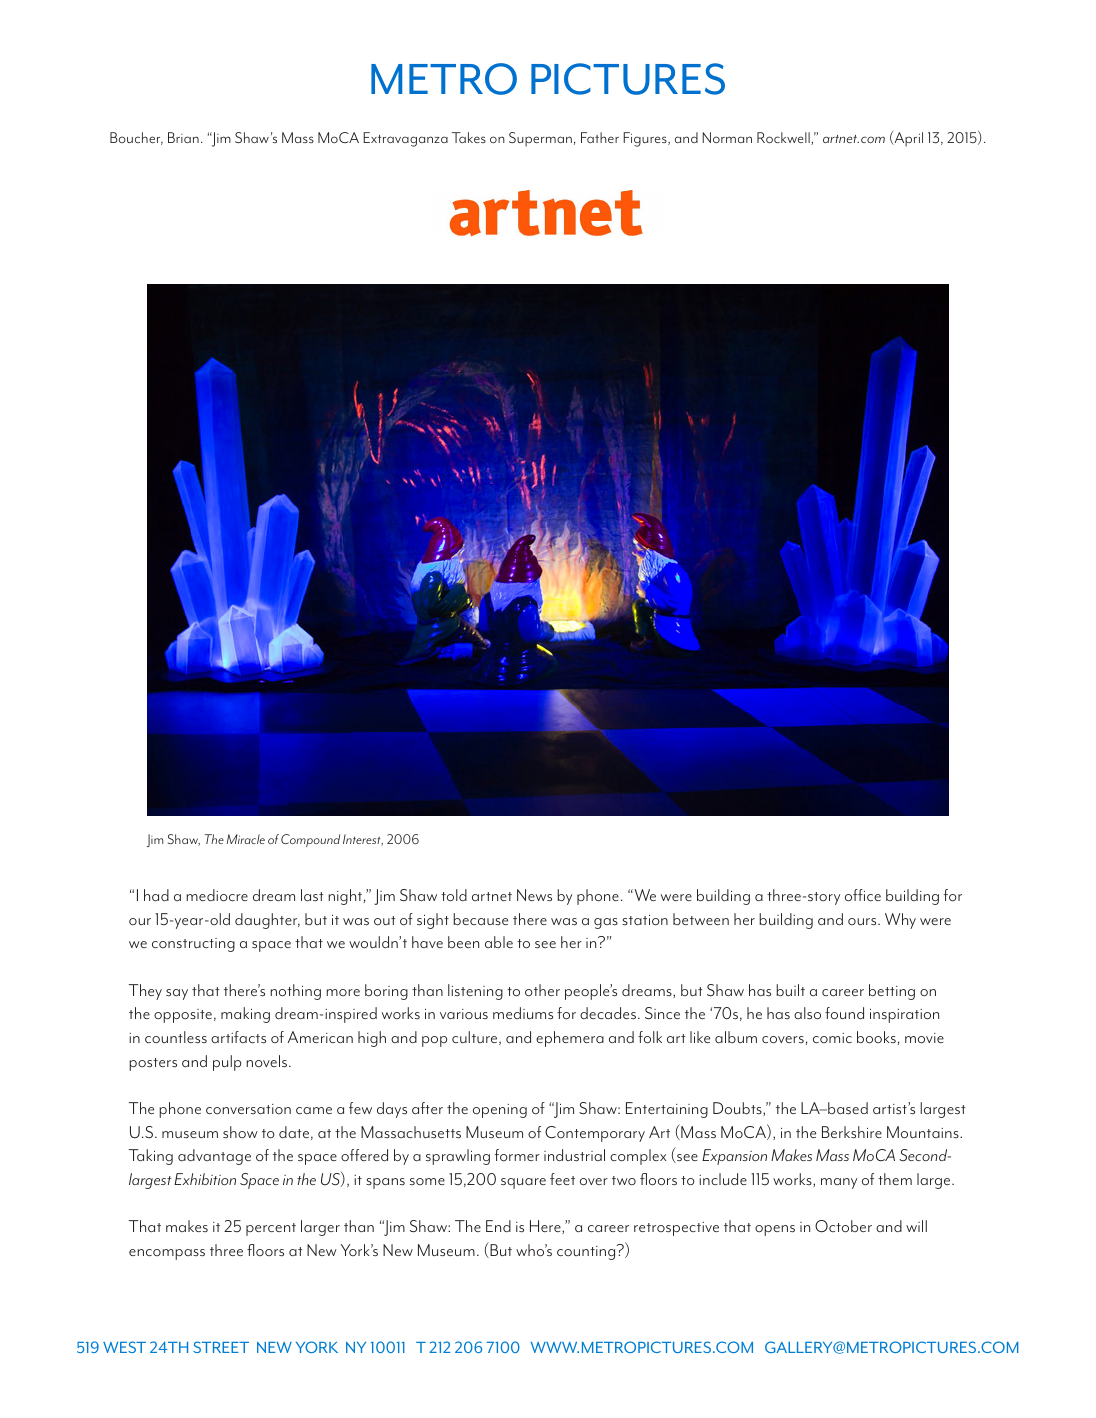 The width and height of the screenshot is (1096, 1418). Describe the element at coordinates (863, 895) in the screenshot. I see `office` at that location.
